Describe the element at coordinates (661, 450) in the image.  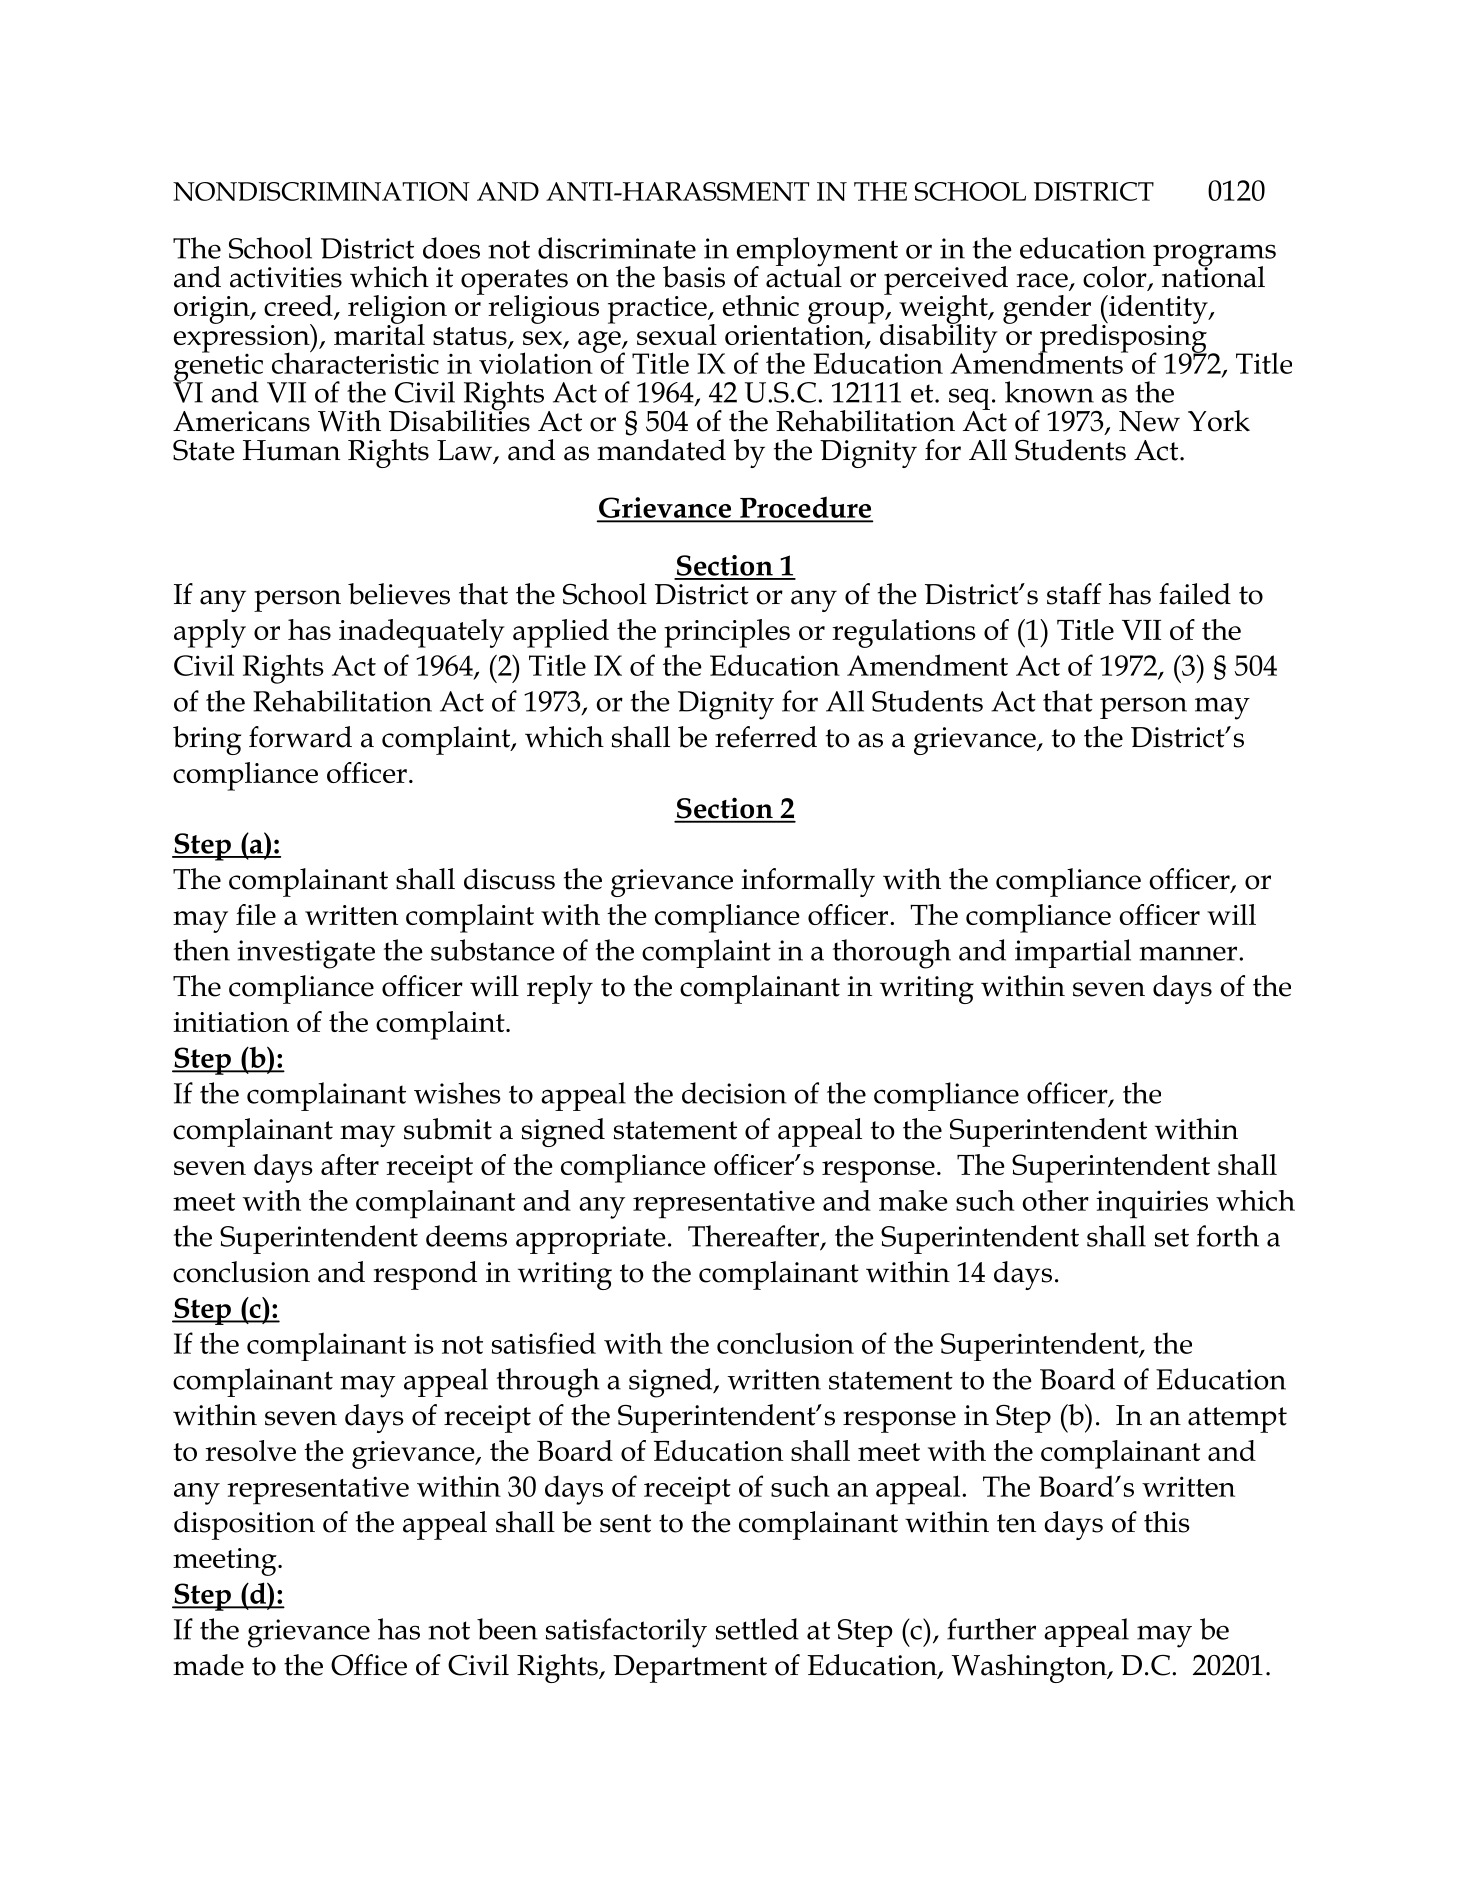
I see `mandated` at that location.
